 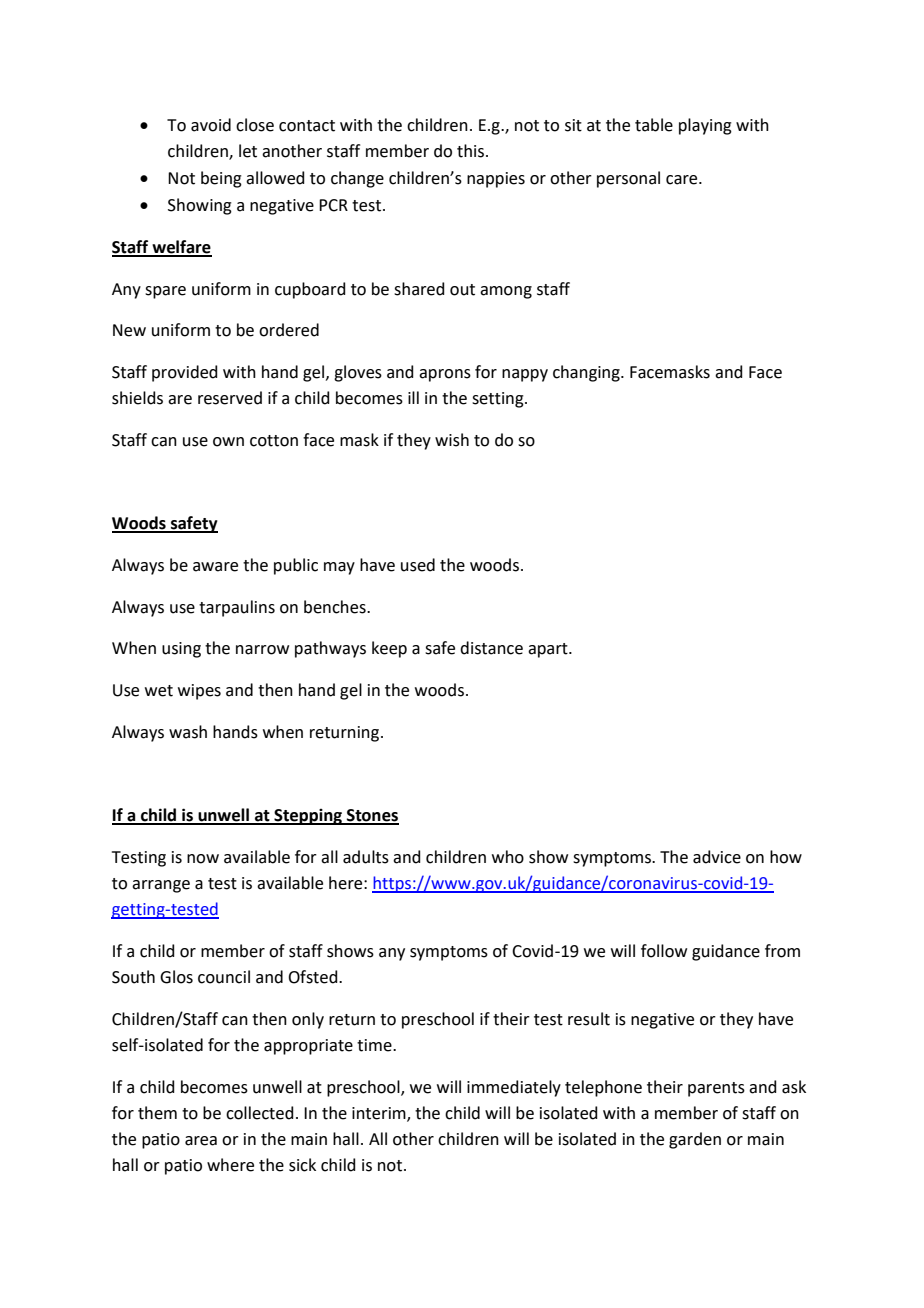 What do you see at coordinates (683, 180) in the screenshot?
I see `care` at bounding box center [683, 180].
